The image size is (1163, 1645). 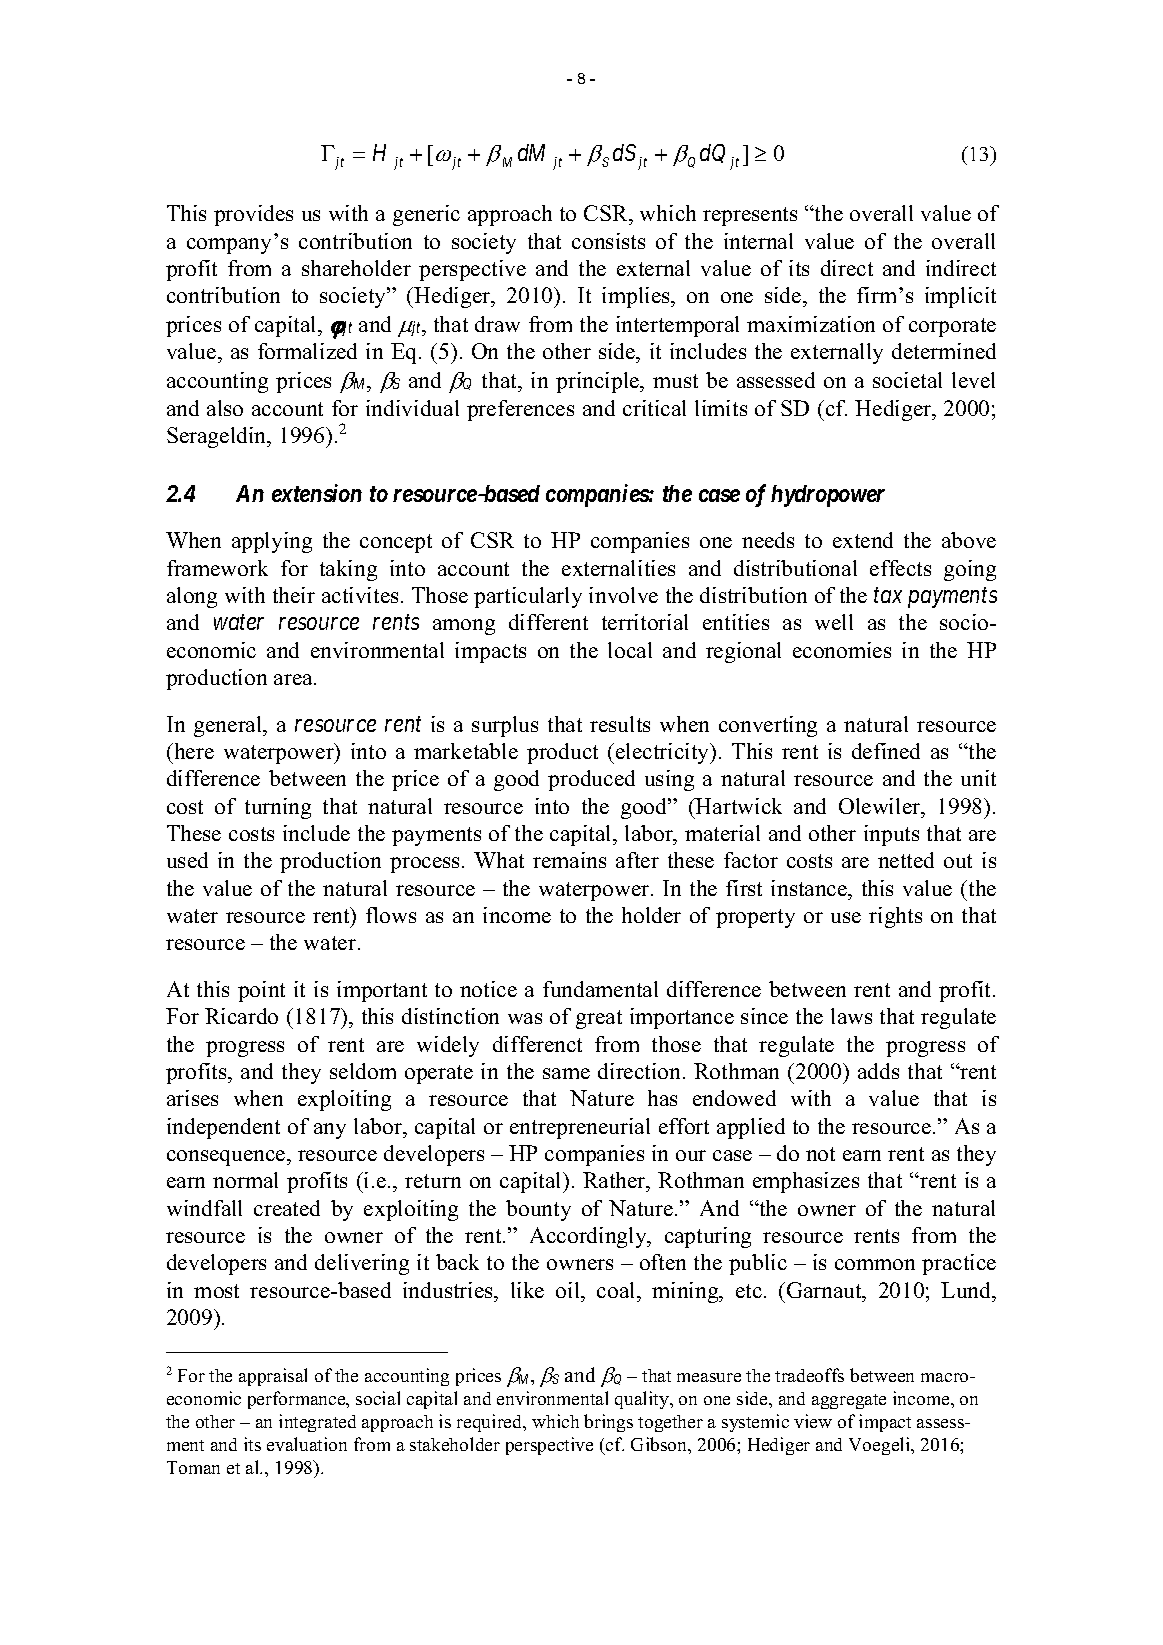 I want to click on consists, so click(x=608, y=241).
